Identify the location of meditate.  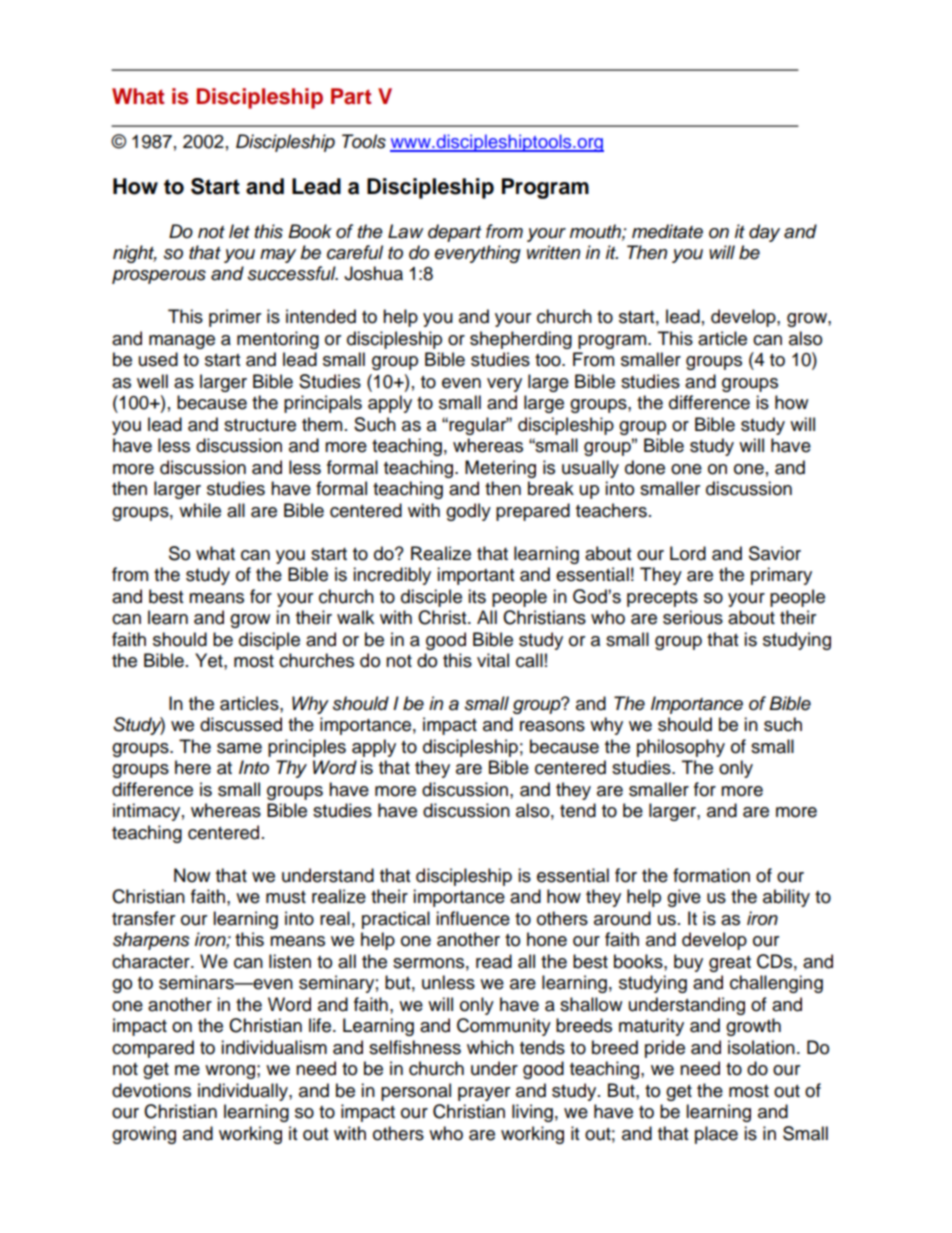
(667, 231).
